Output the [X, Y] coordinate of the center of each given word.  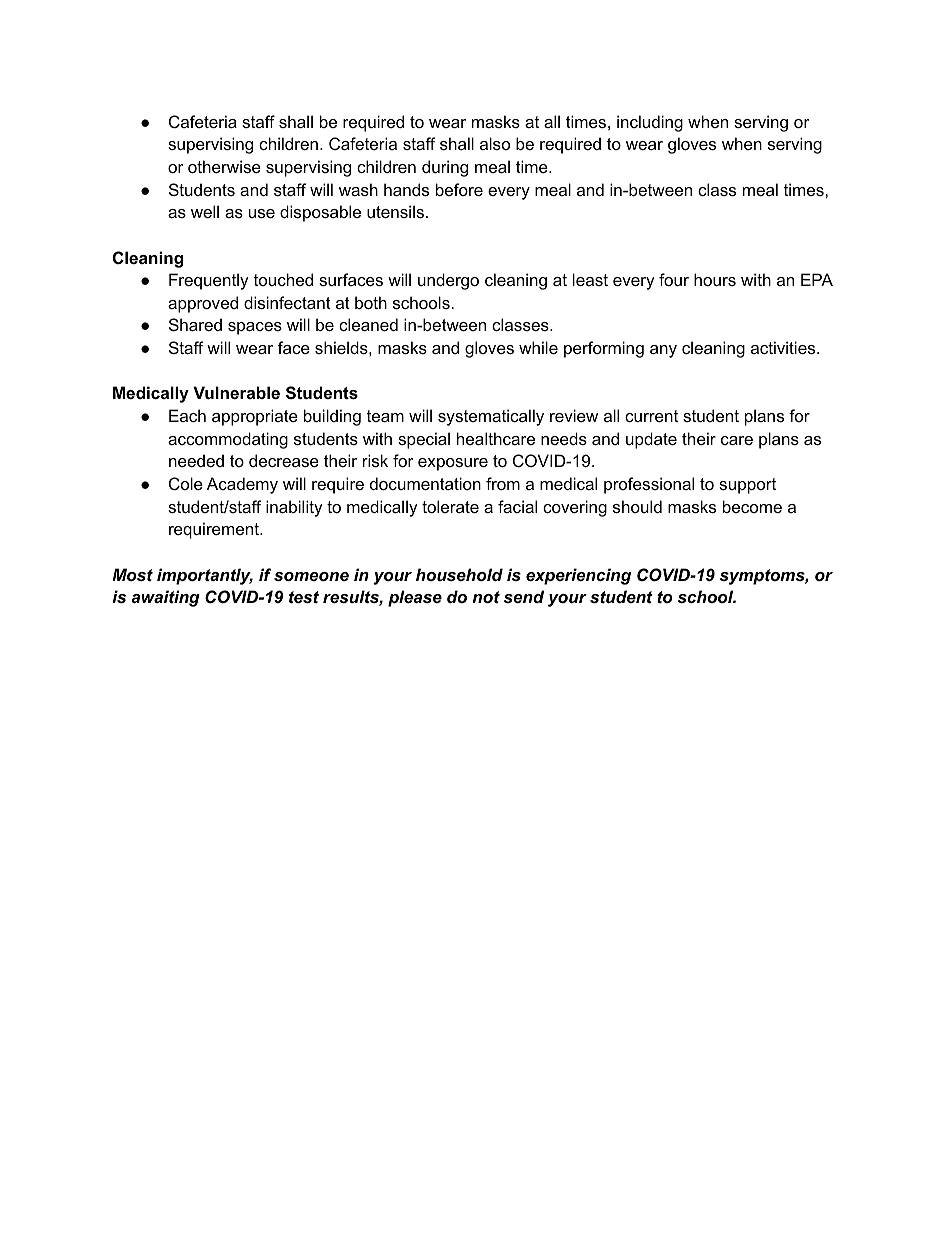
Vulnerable [236, 392]
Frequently [209, 281]
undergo [448, 281]
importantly [205, 576]
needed [196, 460]
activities [784, 347]
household [459, 574]
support [747, 486]
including [650, 123]
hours [715, 279]
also [495, 143]
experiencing [578, 576]
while [538, 347]
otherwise [224, 166]
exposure [453, 464]
